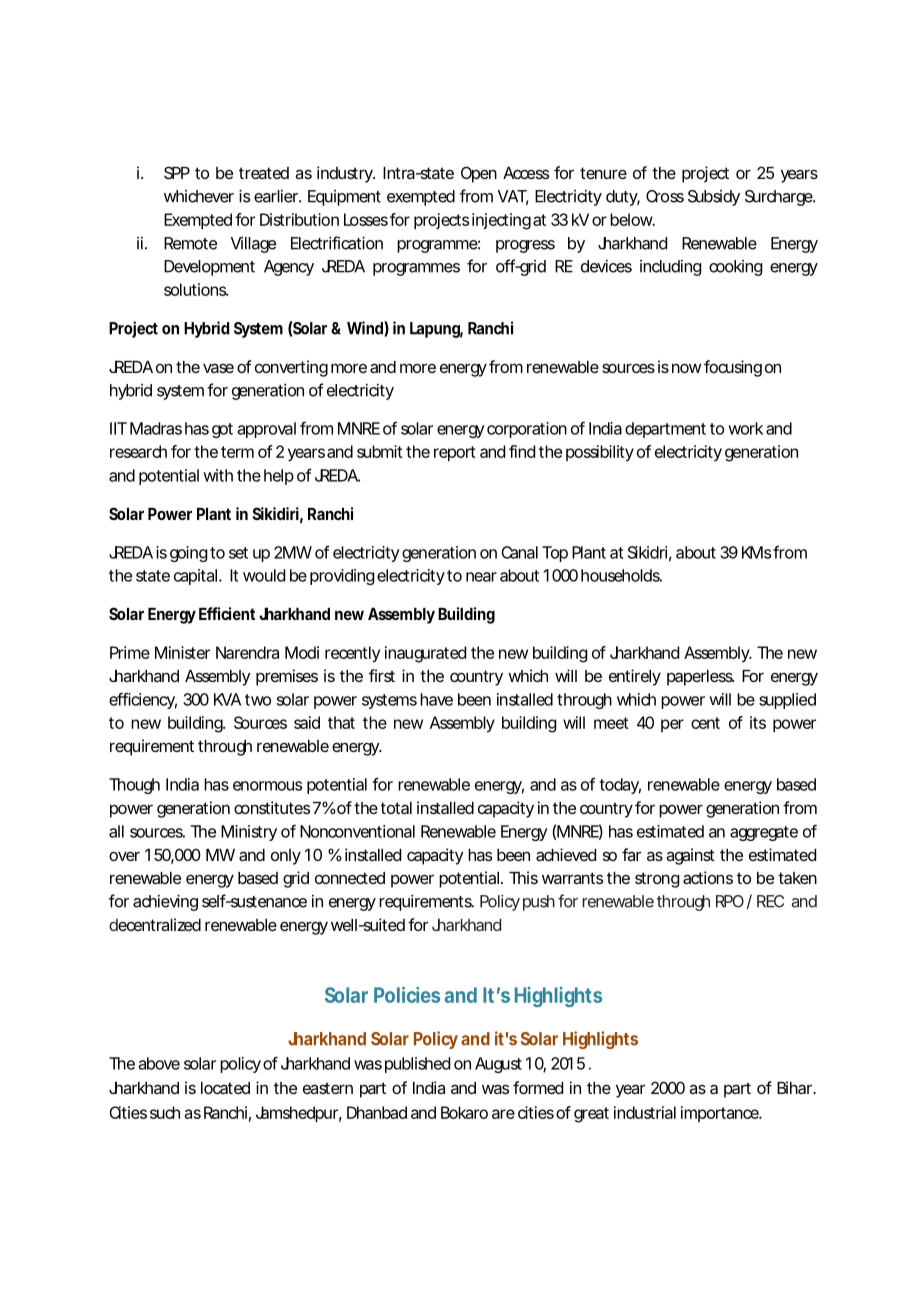  What do you see at coordinates (714, 198) in the document?
I see `Subsidy` at bounding box center [714, 198].
